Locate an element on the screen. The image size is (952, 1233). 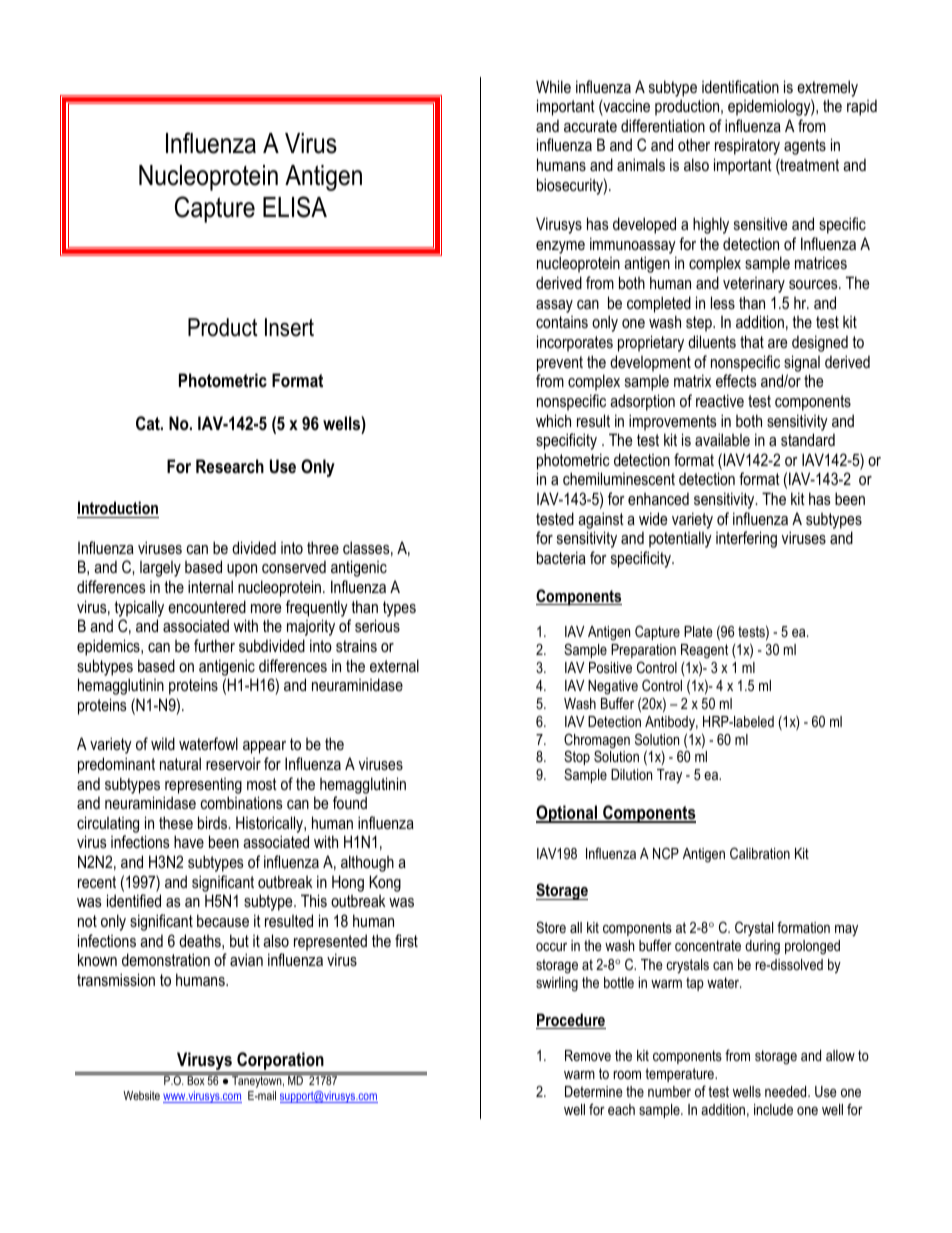
ELISA is located at coordinates (295, 207).
